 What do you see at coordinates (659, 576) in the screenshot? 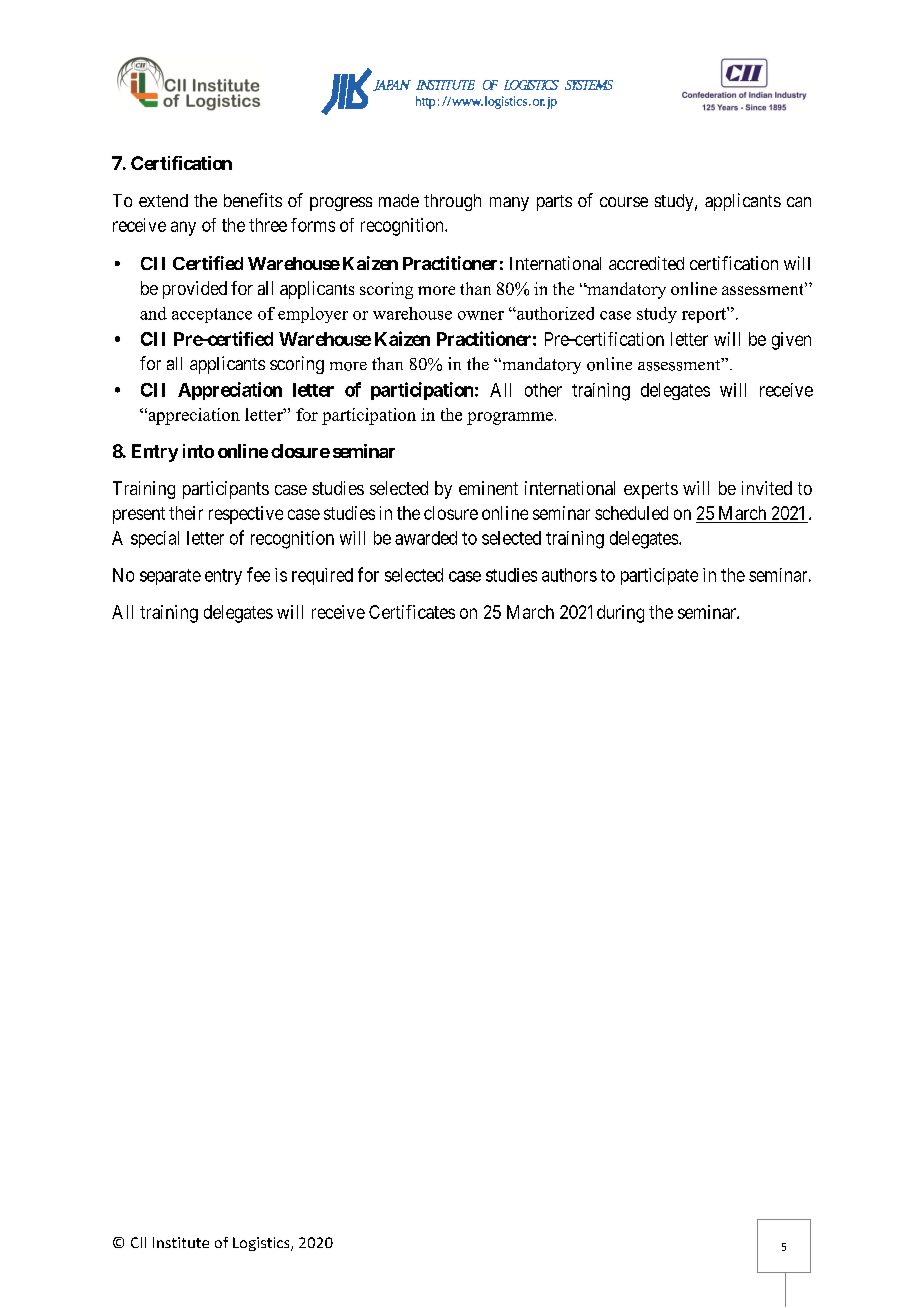
I see `participate` at bounding box center [659, 576].
